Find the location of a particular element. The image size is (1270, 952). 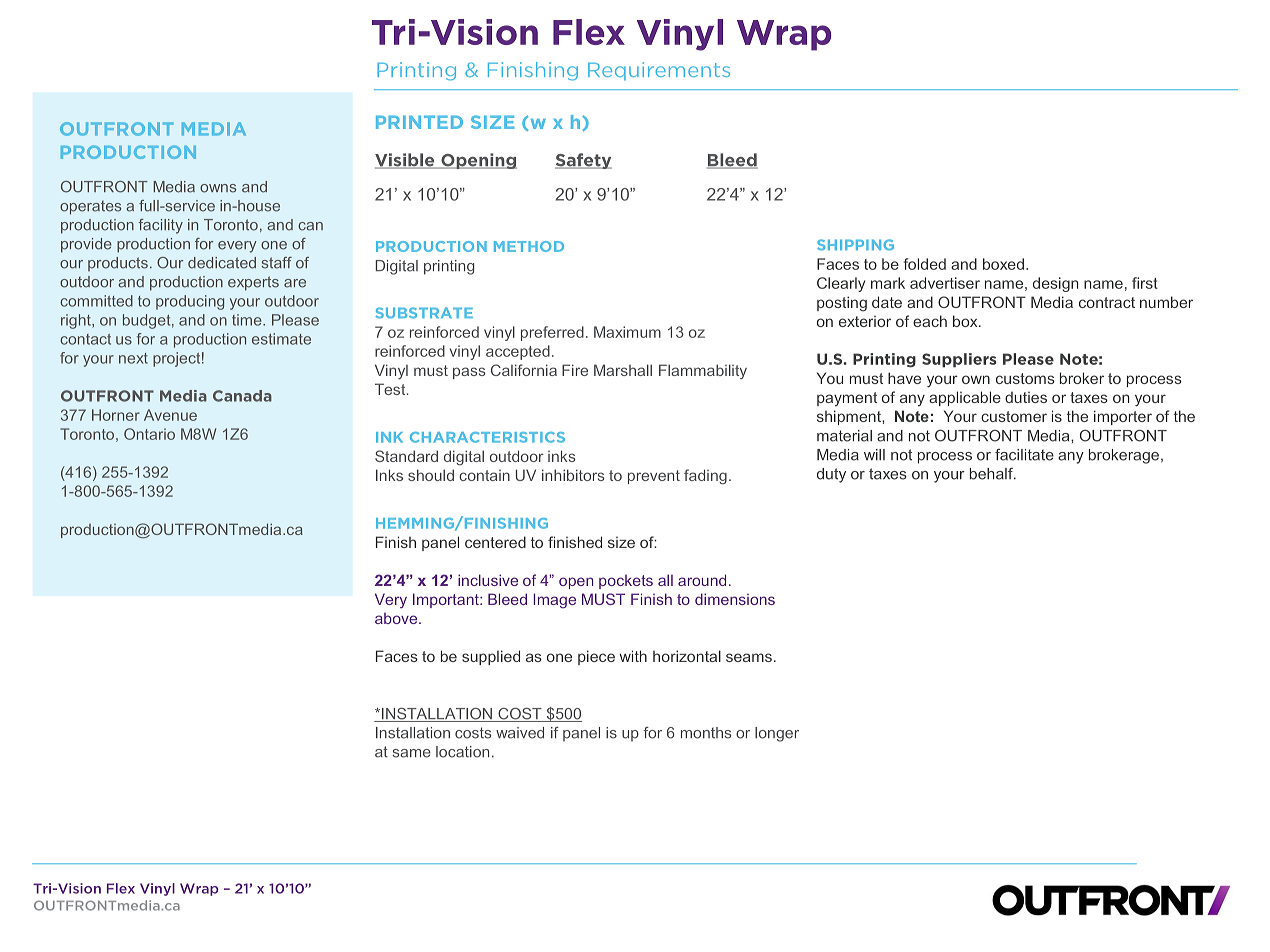

longer is located at coordinates (777, 734).
